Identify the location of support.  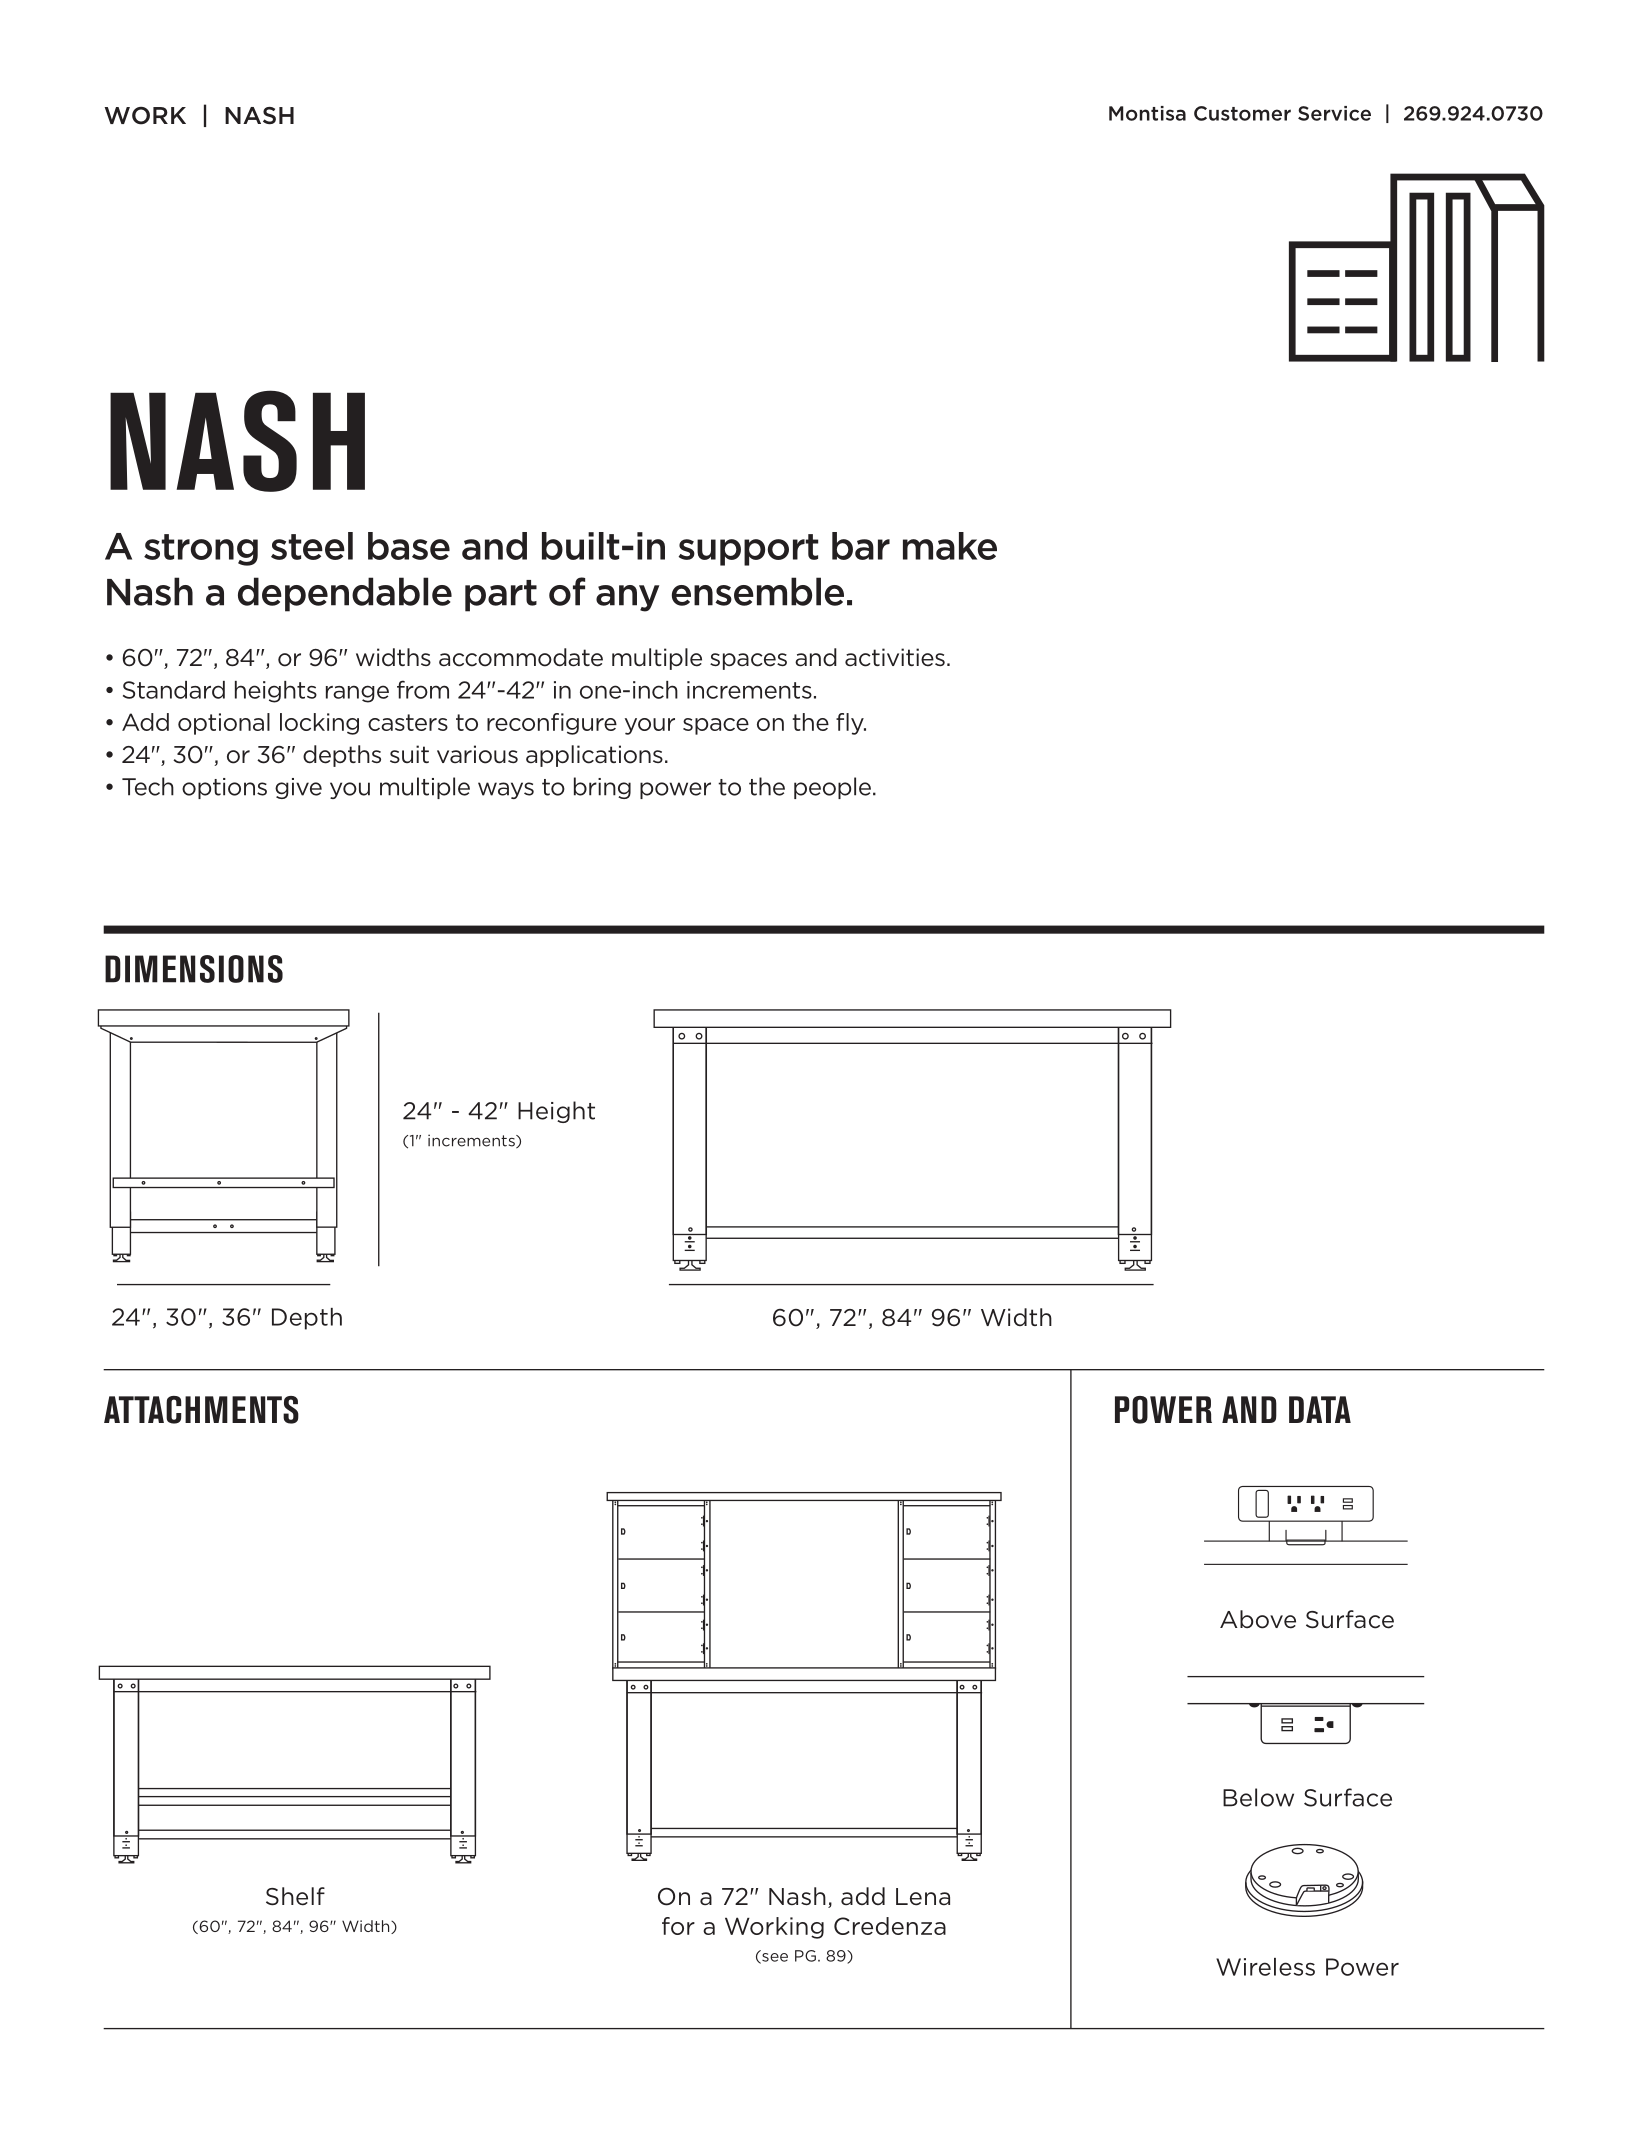
(748, 550).
